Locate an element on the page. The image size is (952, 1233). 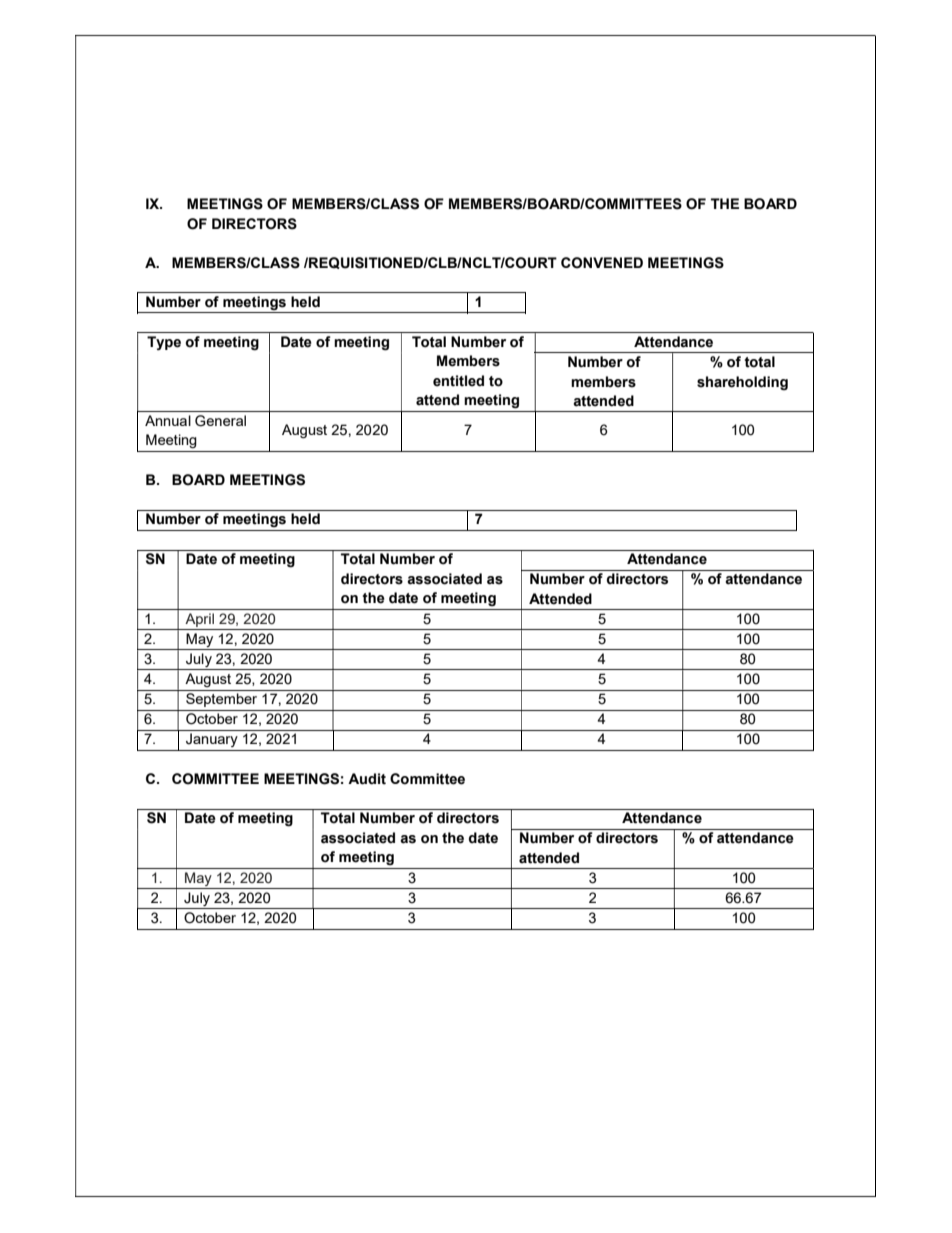
CONVENED is located at coordinates (602, 263).
